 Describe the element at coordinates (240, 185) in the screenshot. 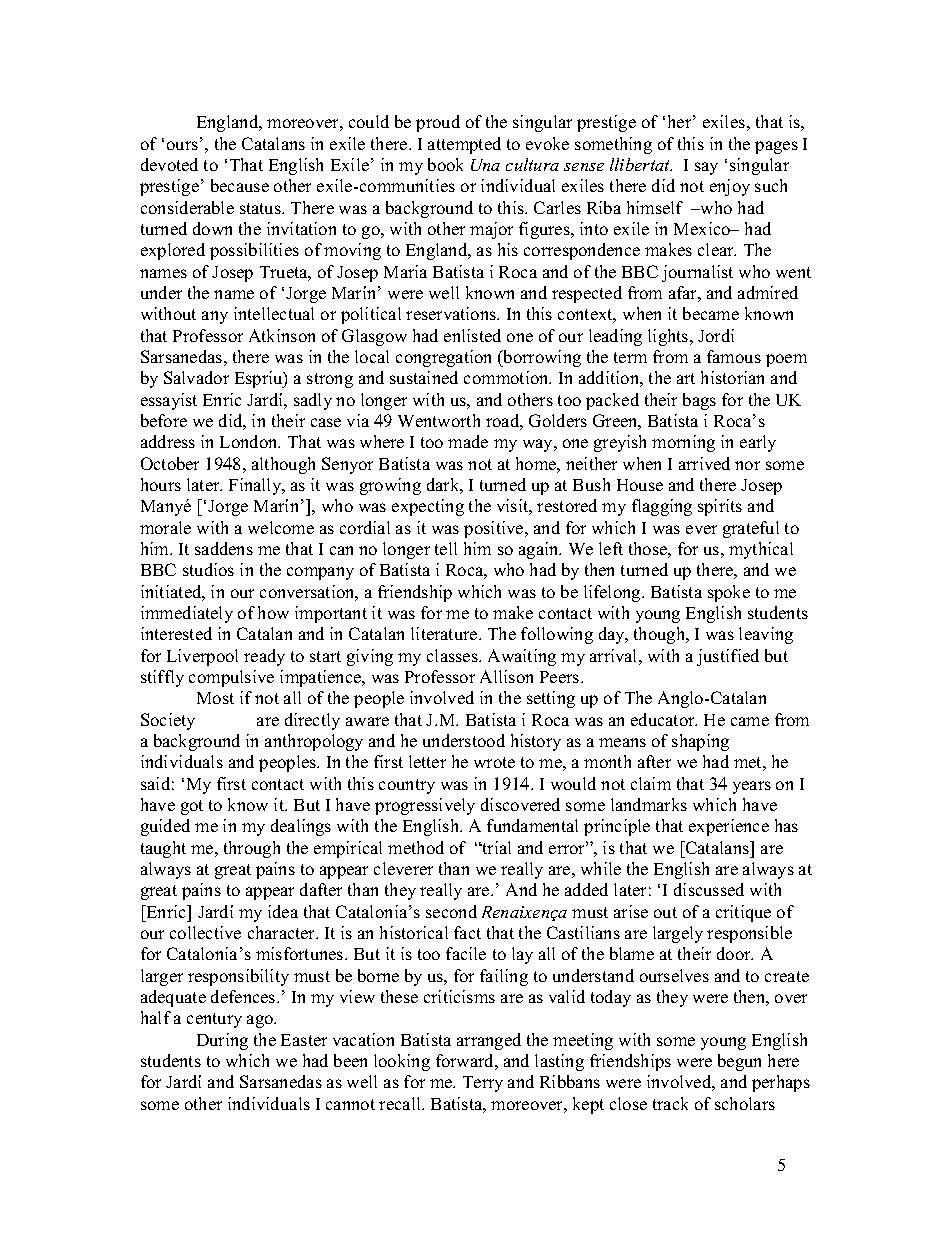

I see `because` at that location.
